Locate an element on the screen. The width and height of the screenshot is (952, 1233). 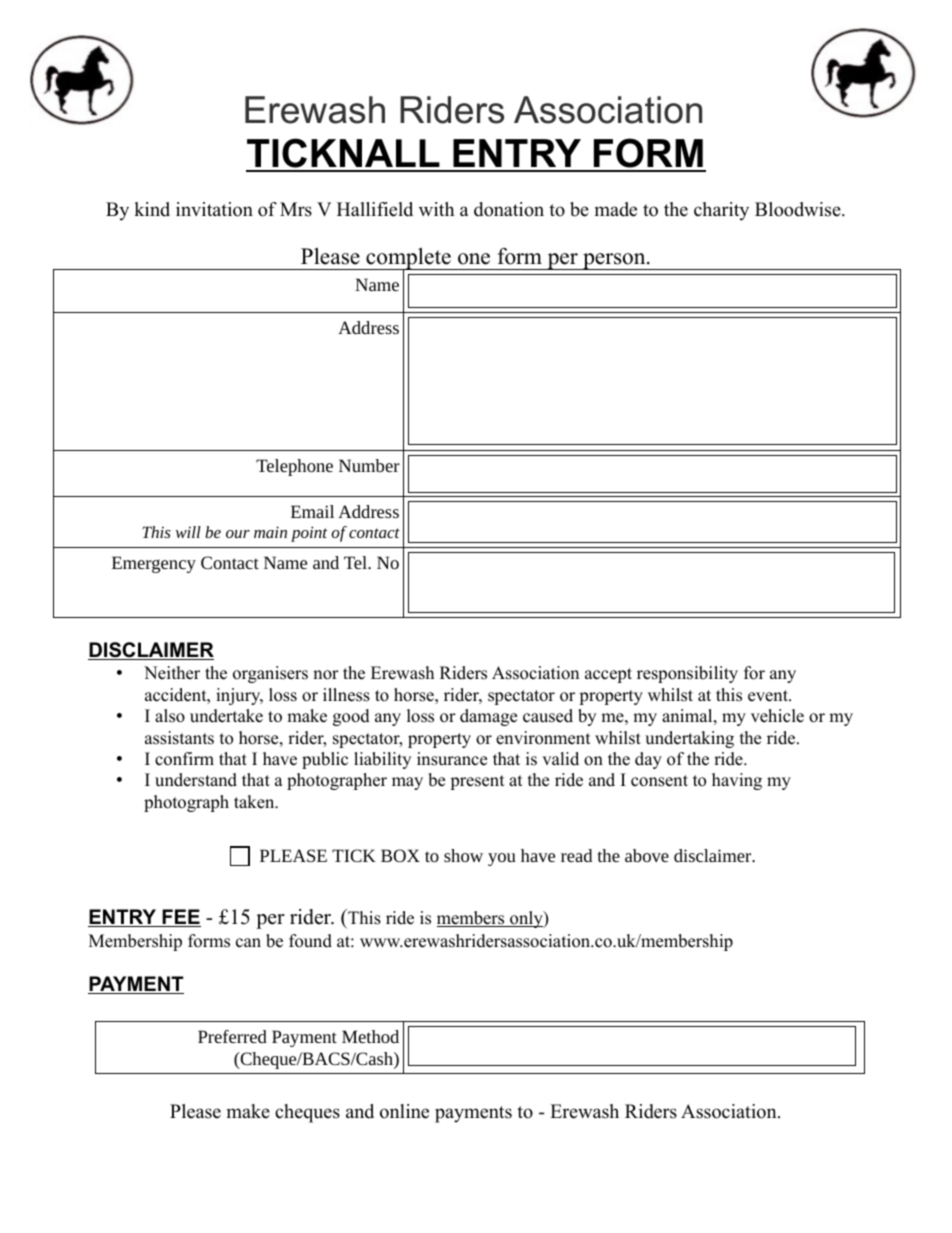
Preferred is located at coordinates (232, 1036).
